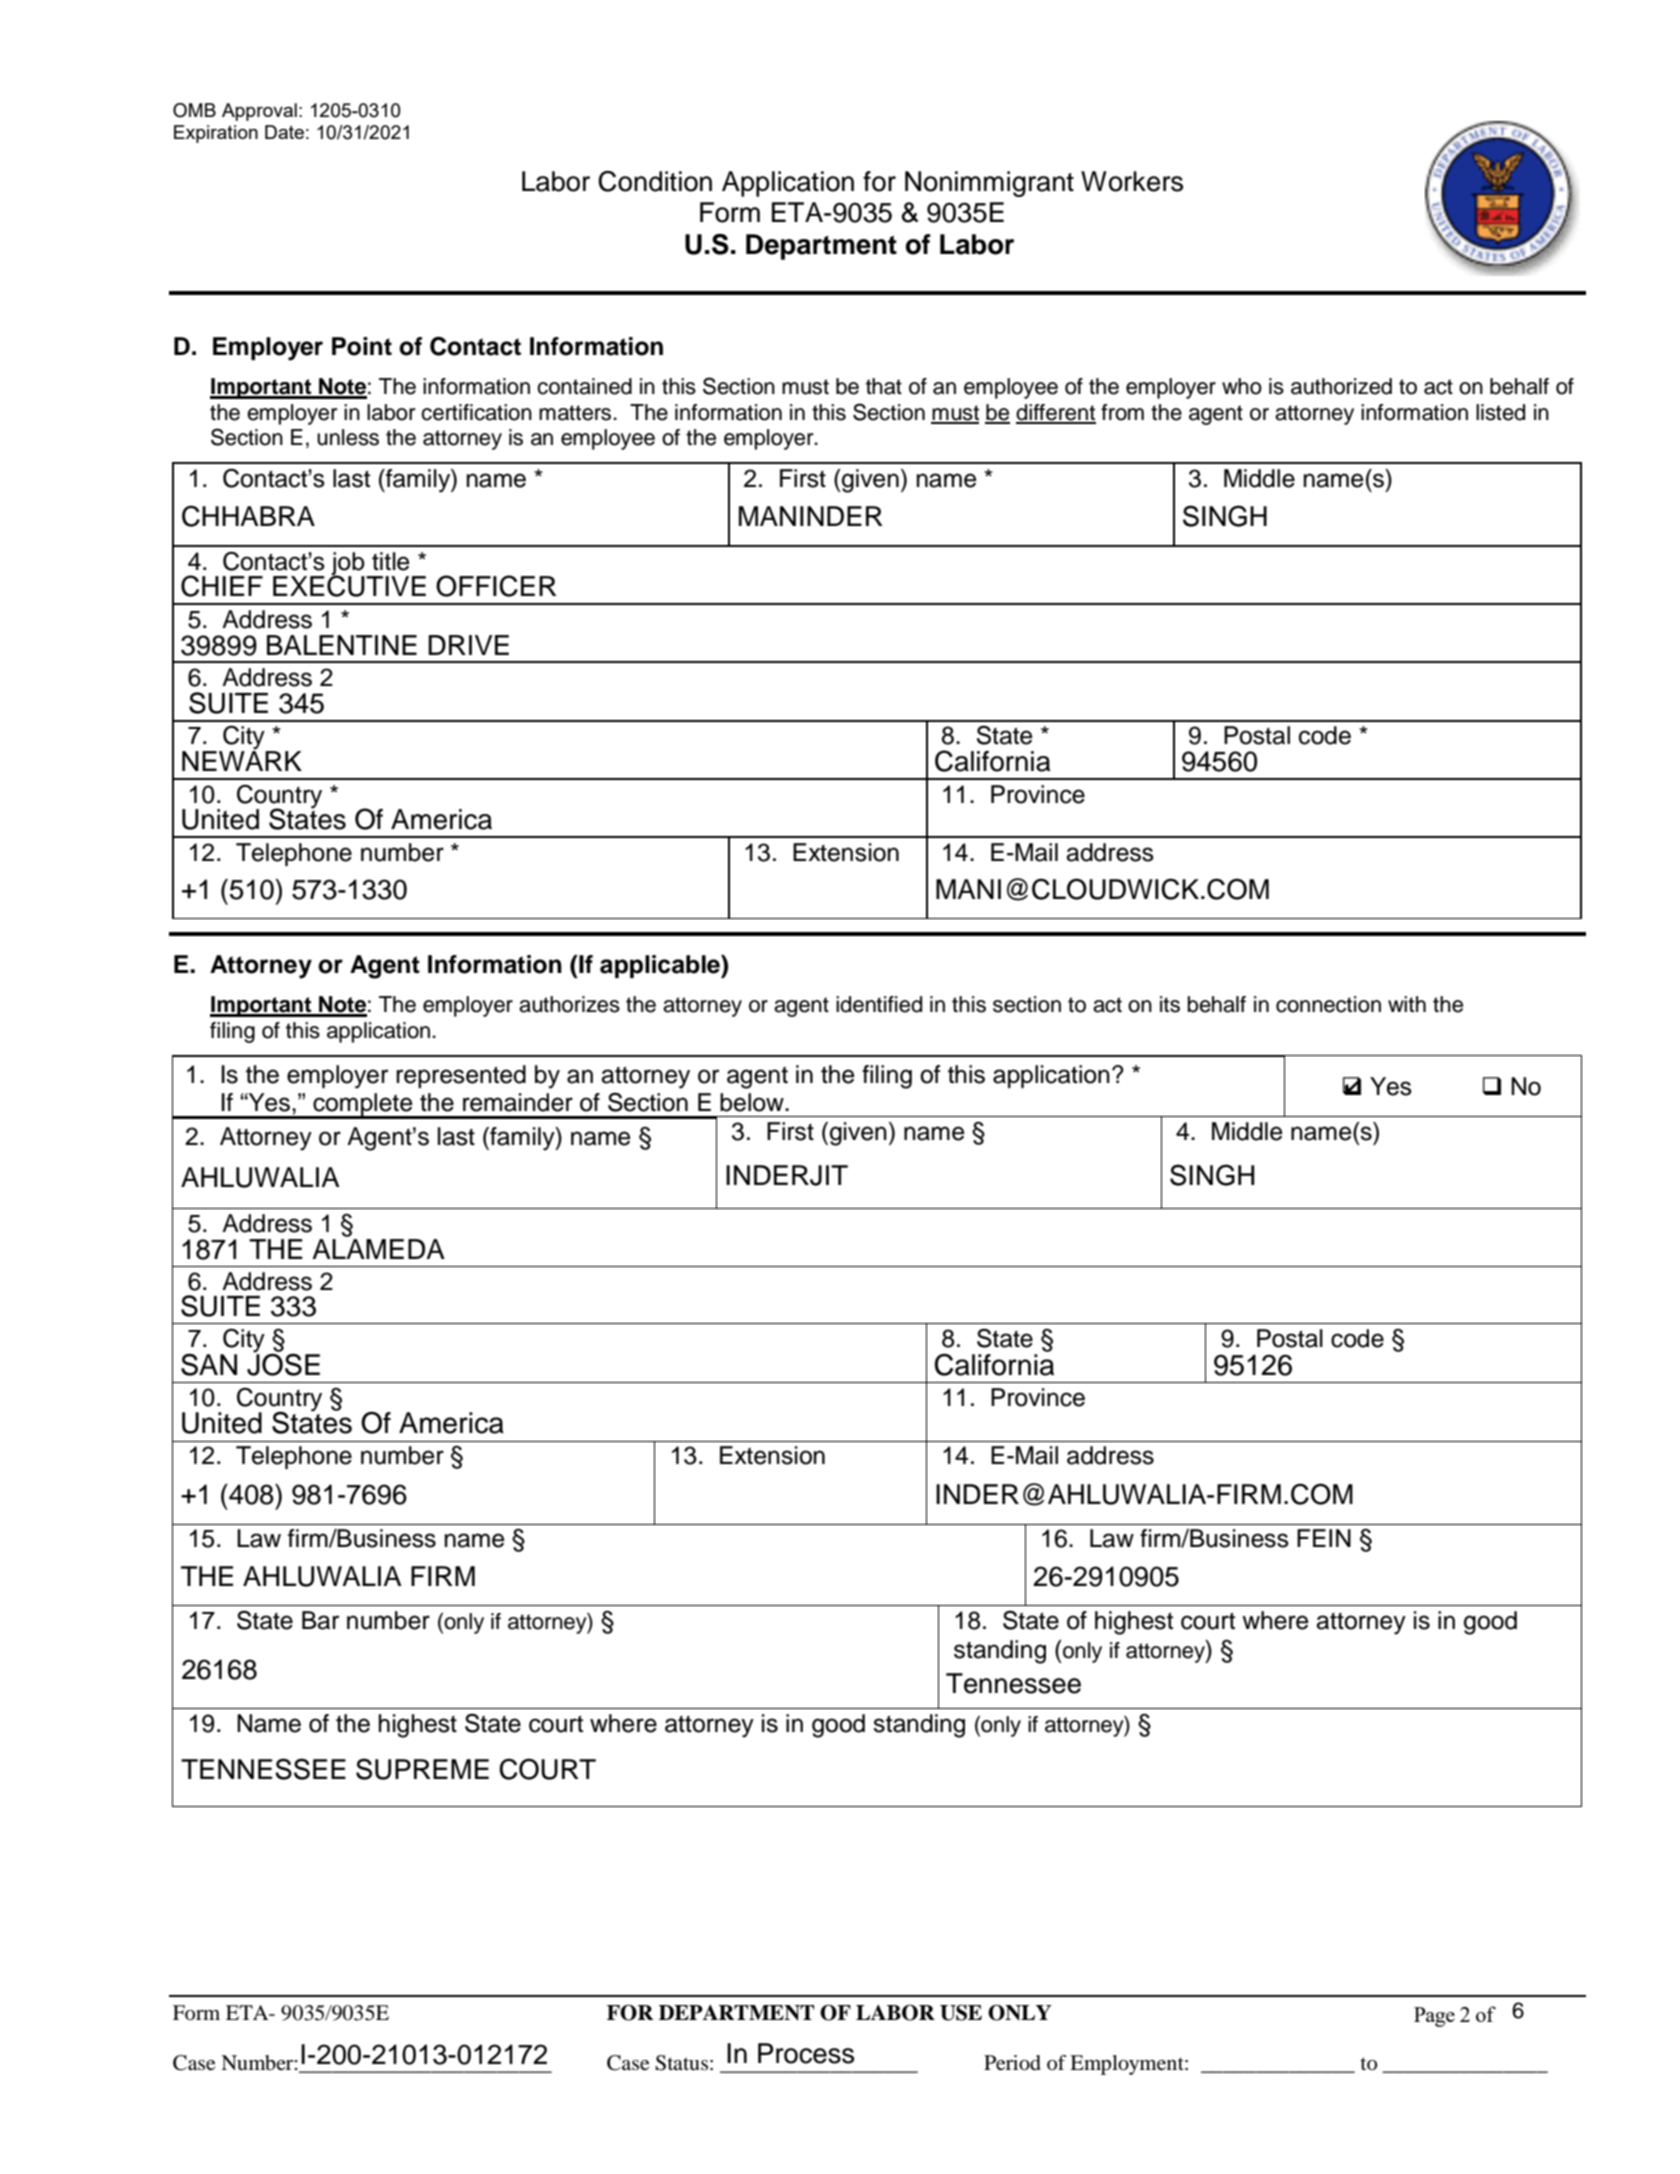  Describe the element at coordinates (422, 1769) in the screenshot. I see `SUPREME` at that location.
